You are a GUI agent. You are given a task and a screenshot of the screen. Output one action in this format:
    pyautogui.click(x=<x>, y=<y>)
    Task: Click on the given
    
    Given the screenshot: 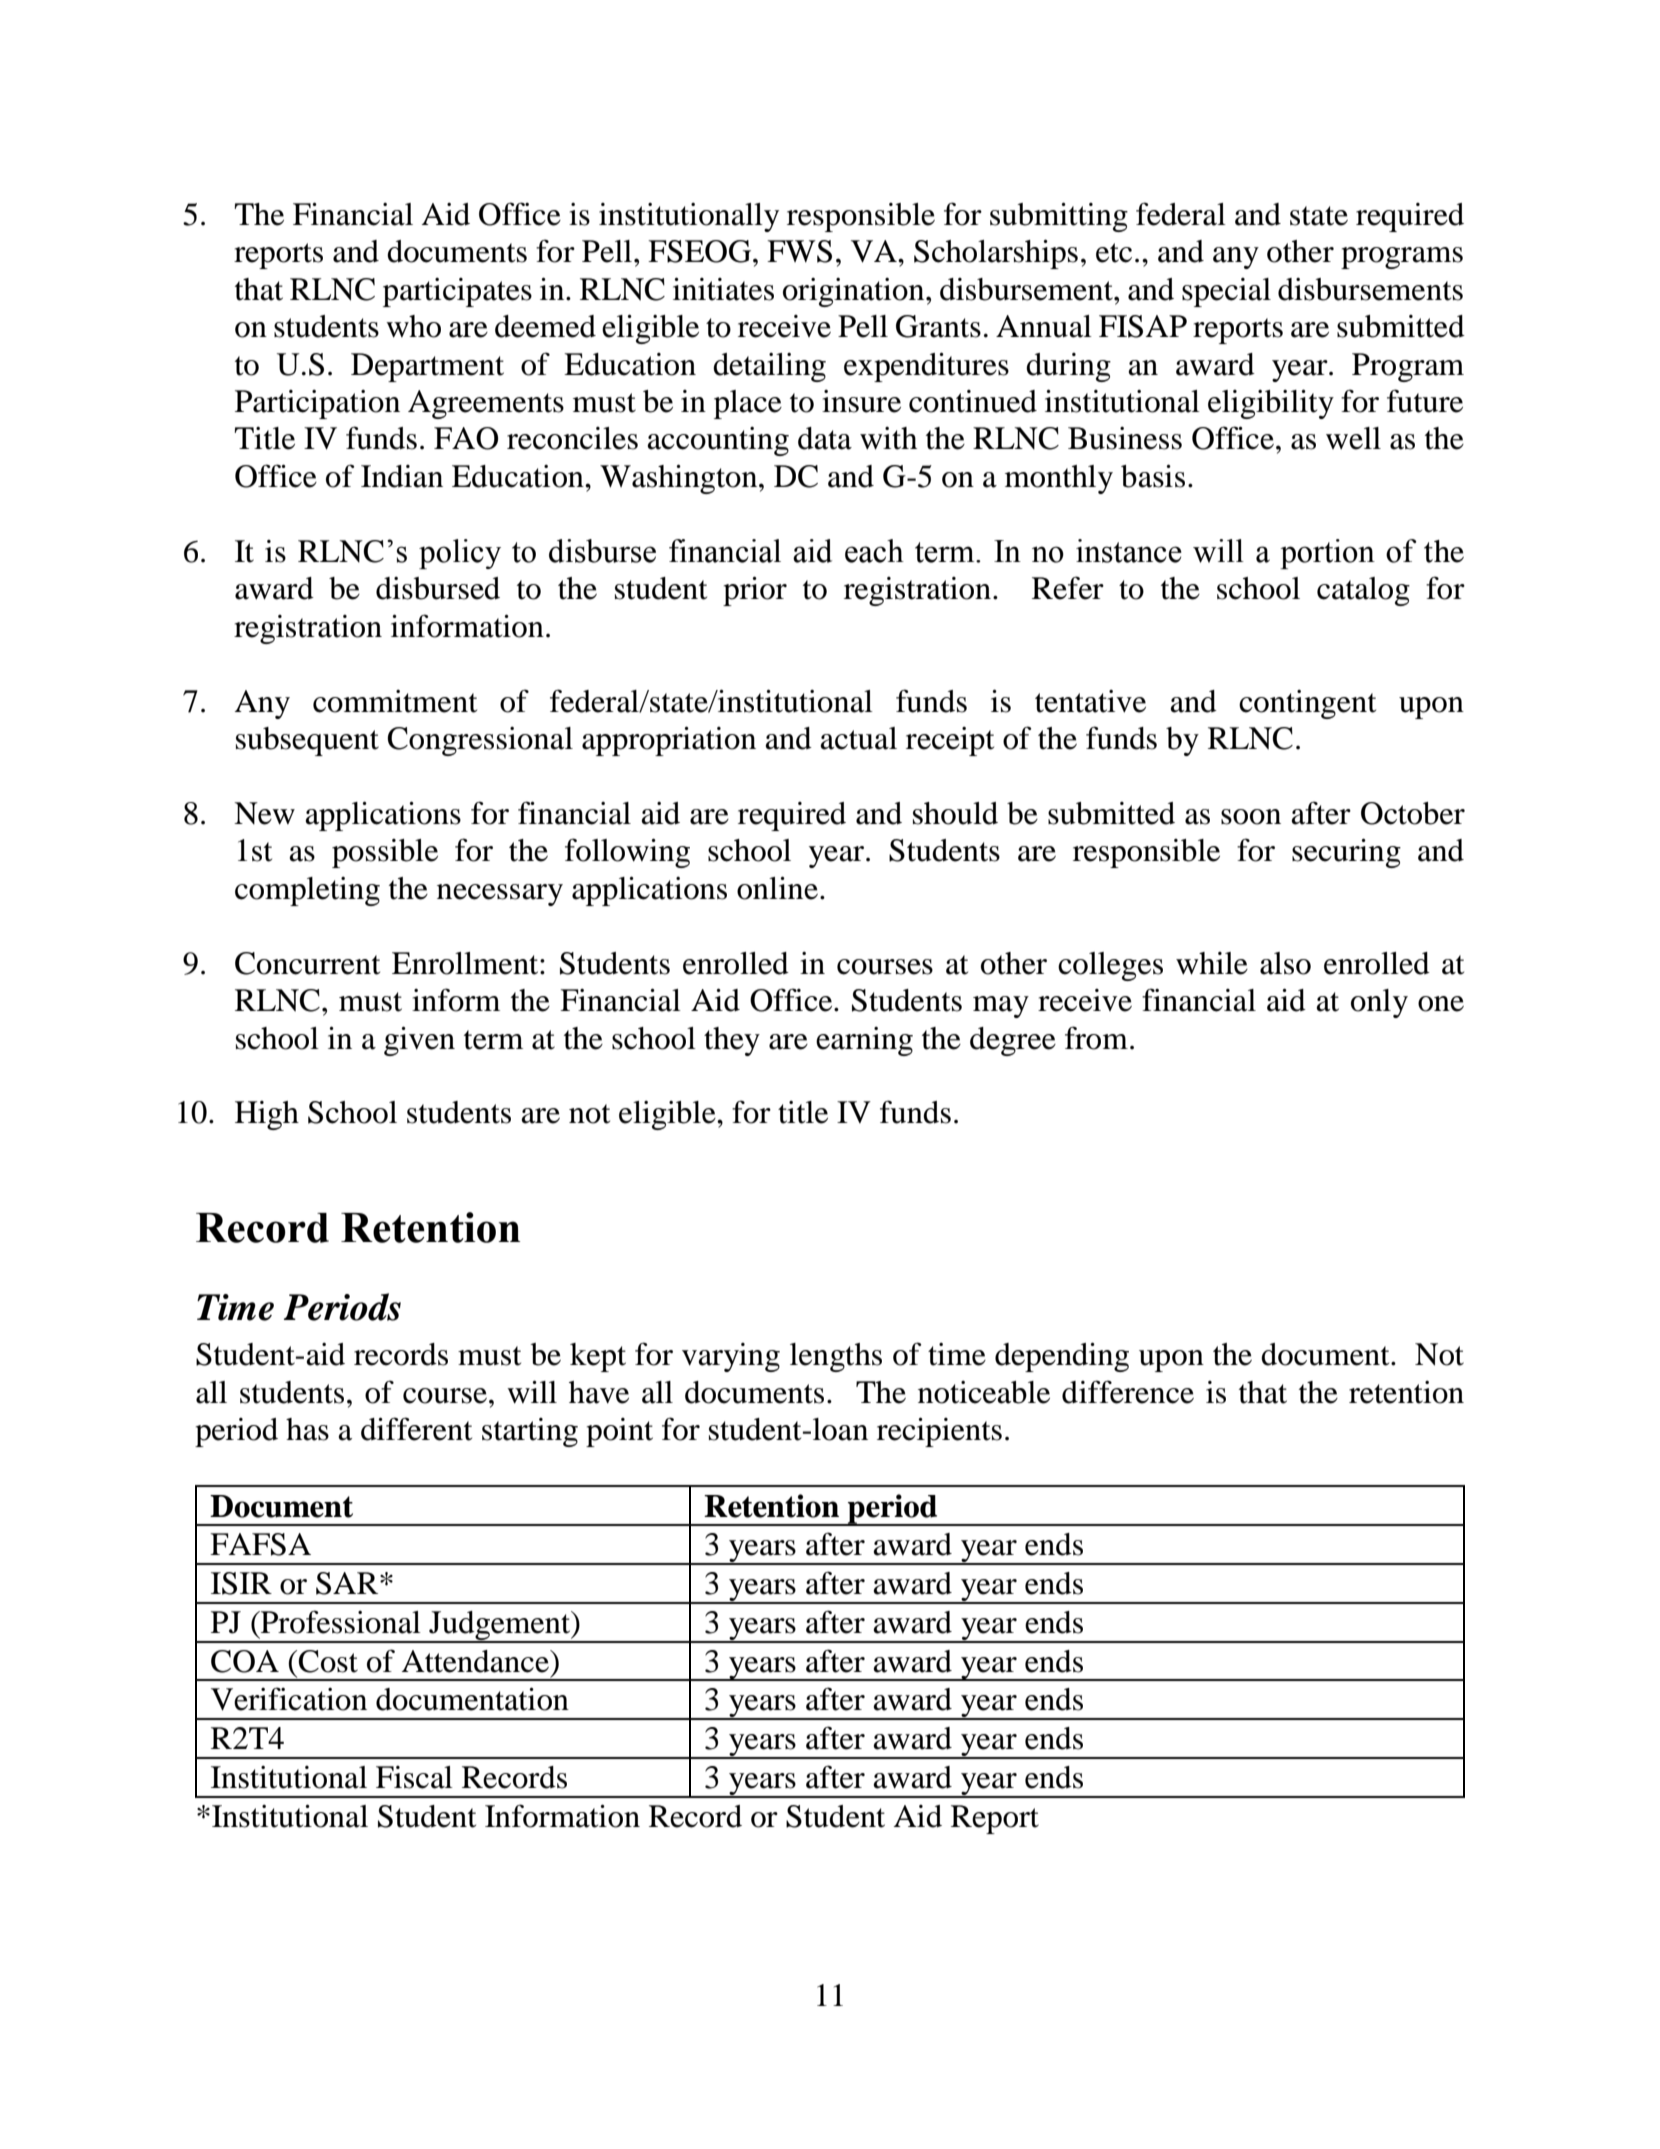 What is the action you would take?
    pyautogui.click(x=419, y=1041)
